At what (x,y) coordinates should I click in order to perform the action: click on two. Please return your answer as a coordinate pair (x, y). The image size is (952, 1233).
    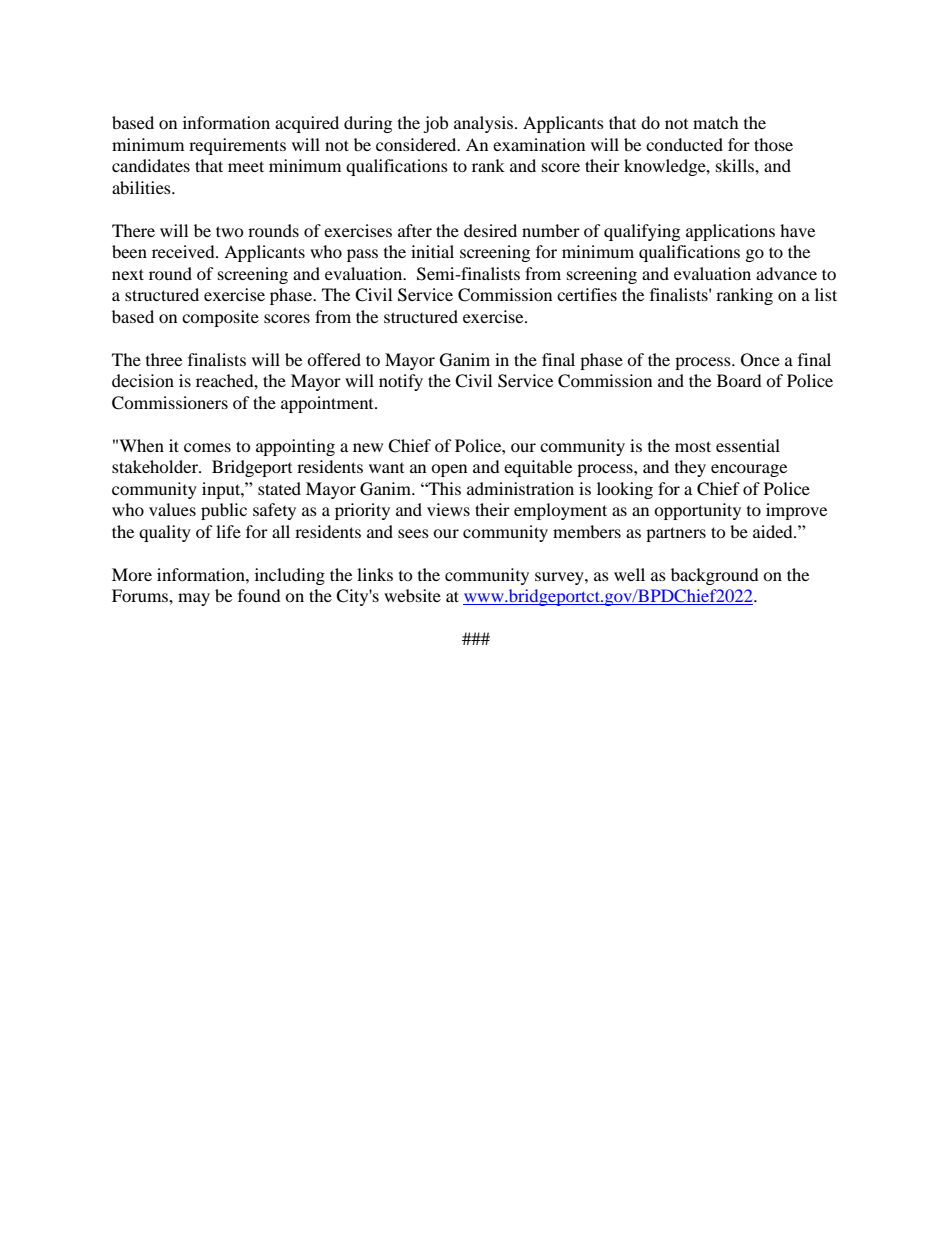
    Looking at the image, I should click on (230, 231).
